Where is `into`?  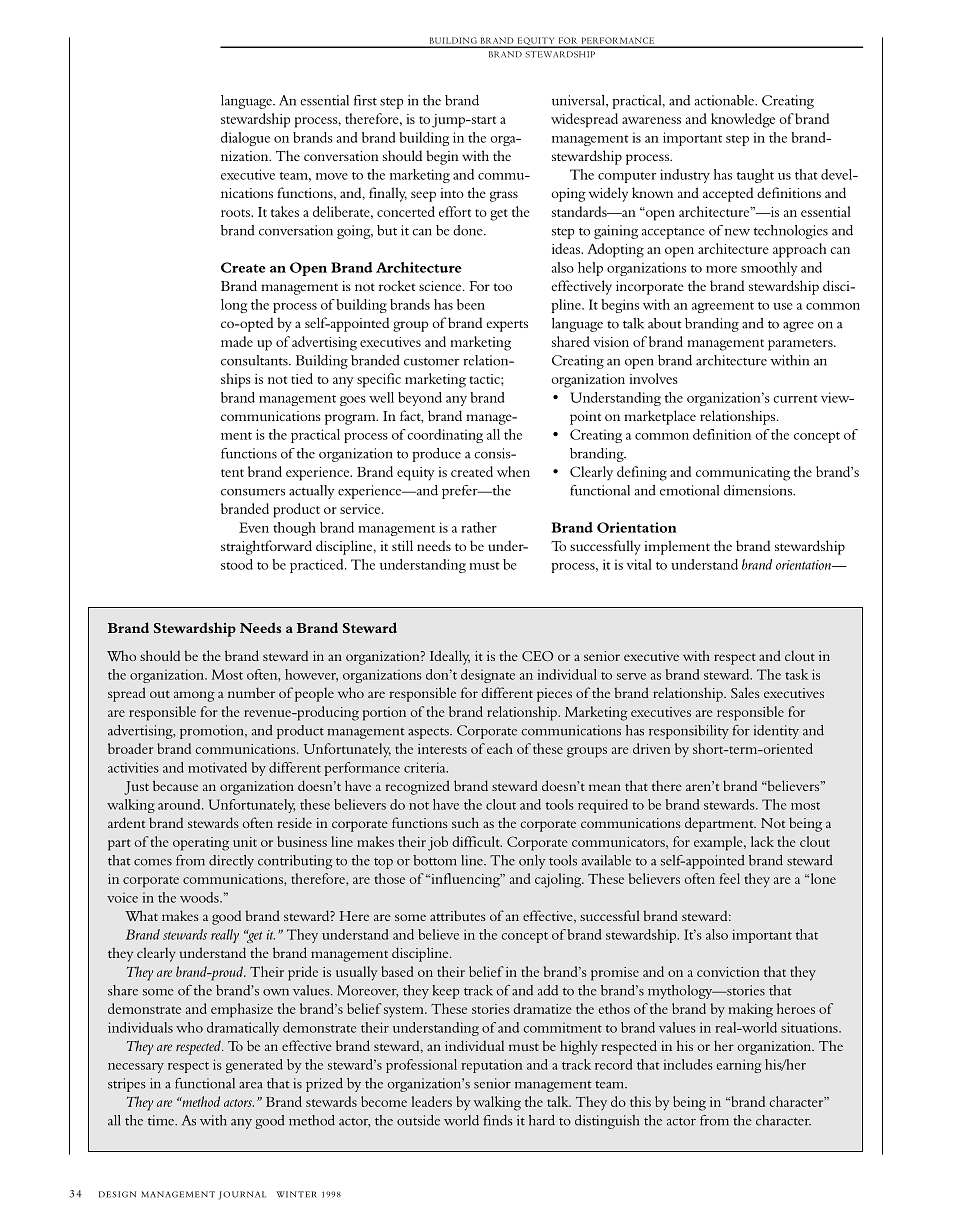 into is located at coordinates (452, 193).
